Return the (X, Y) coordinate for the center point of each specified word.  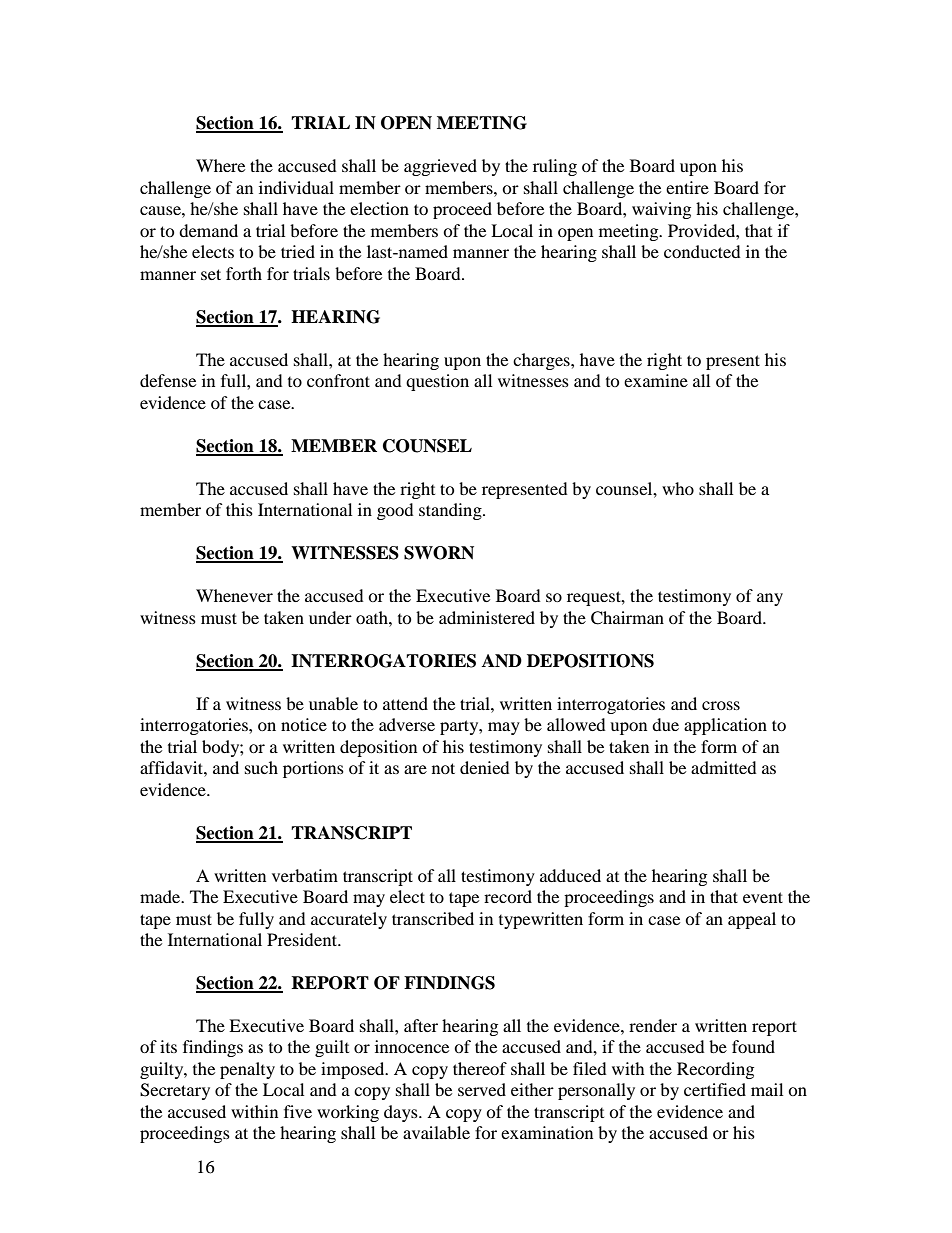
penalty (247, 1070)
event (763, 897)
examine (656, 380)
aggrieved (440, 167)
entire (687, 187)
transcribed (433, 918)
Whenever (234, 595)
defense (168, 380)
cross (721, 705)
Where (220, 165)
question (437, 382)
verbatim (305, 875)
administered (487, 617)
